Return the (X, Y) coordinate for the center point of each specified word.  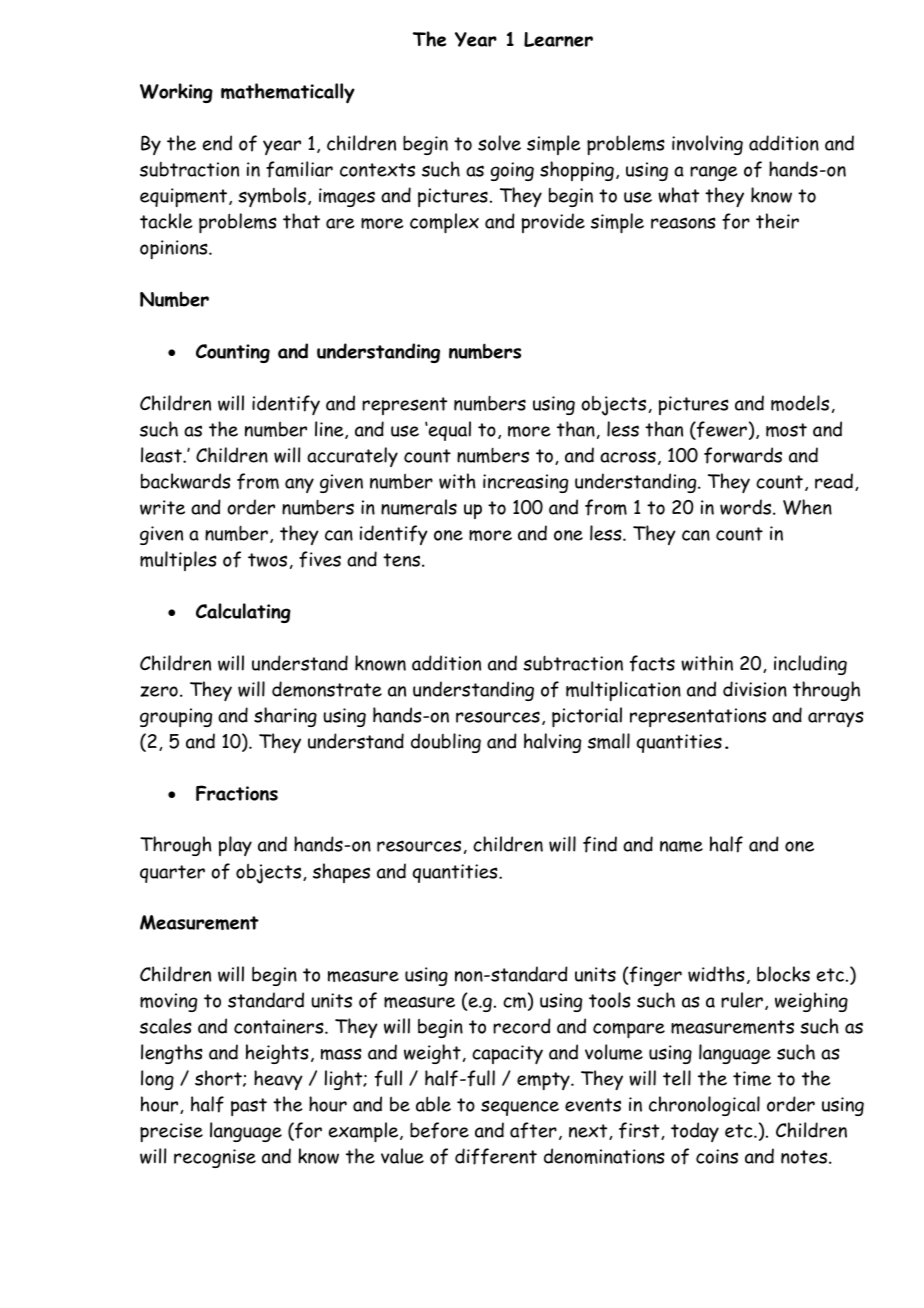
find (600, 844)
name (681, 846)
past (249, 1107)
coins (717, 1156)
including (810, 665)
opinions (175, 249)
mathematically (288, 93)
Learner (558, 39)
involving (707, 145)
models (800, 403)
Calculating (243, 613)
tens (403, 560)
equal (449, 431)
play (235, 846)
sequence (520, 1108)
